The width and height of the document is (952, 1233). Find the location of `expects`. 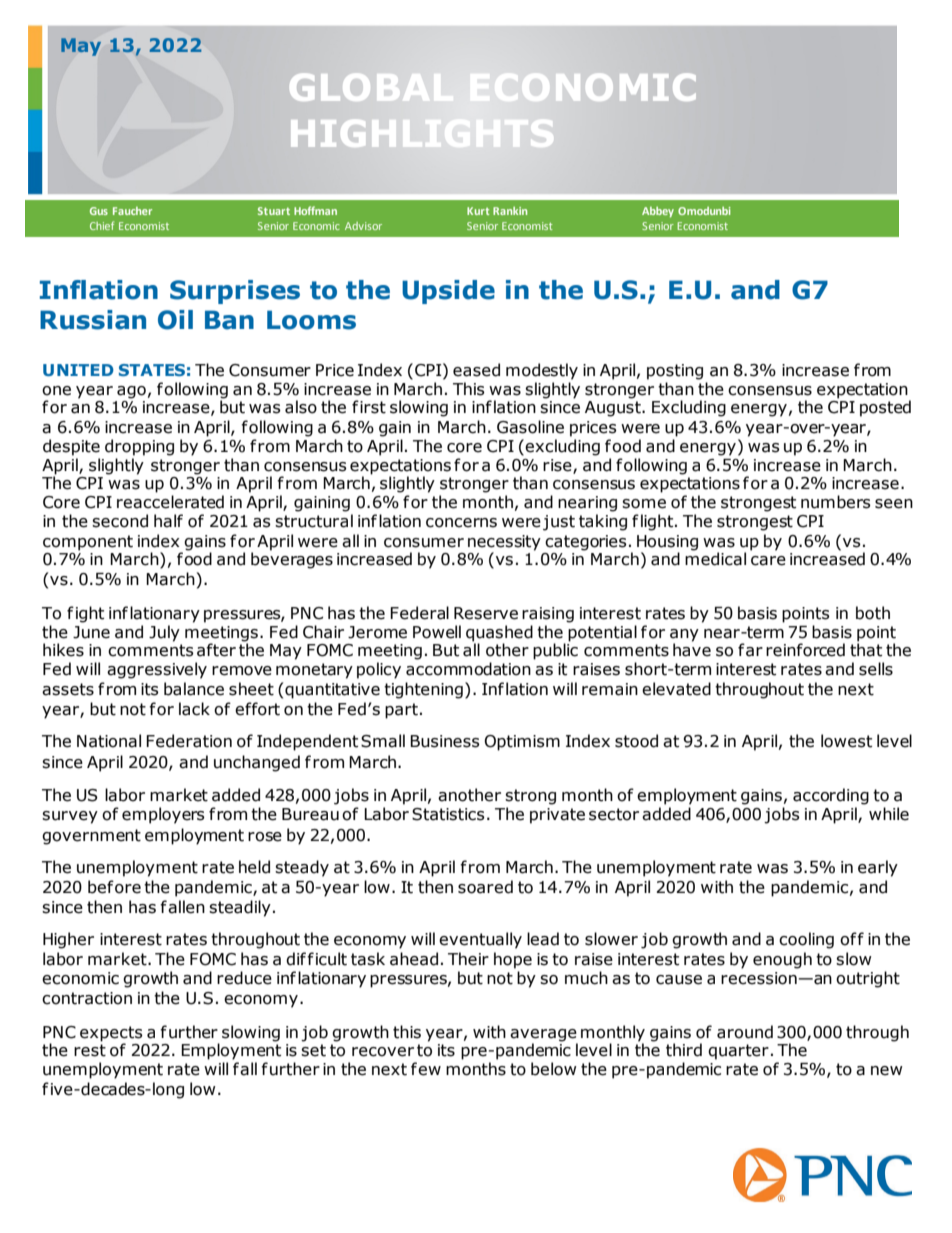

expects is located at coordinates (111, 1034).
